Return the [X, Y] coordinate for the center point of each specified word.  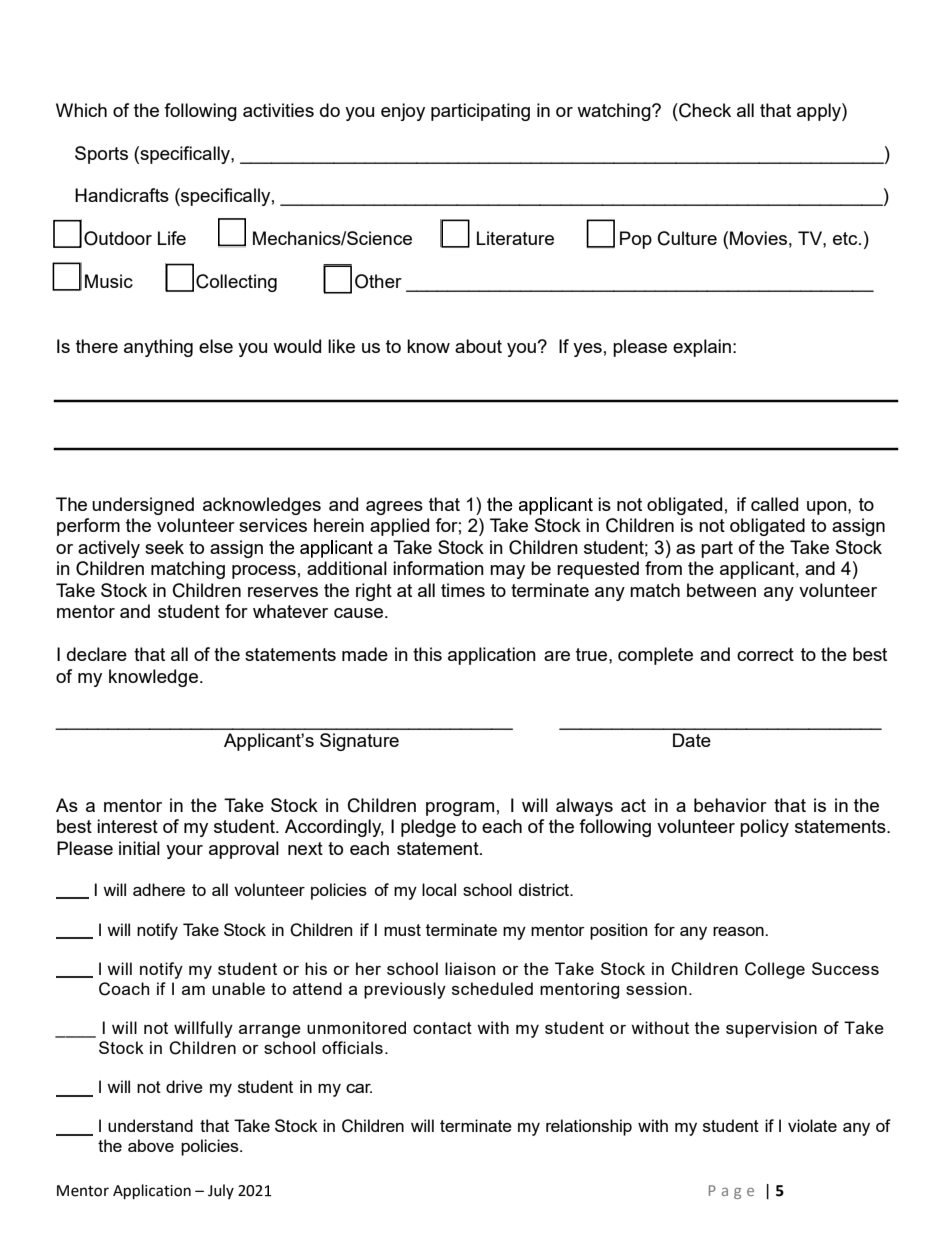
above [151, 1145]
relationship [589, 1127]
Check [704, 110]
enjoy [403, 112]
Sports [101, 155]
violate [812, 1125]
